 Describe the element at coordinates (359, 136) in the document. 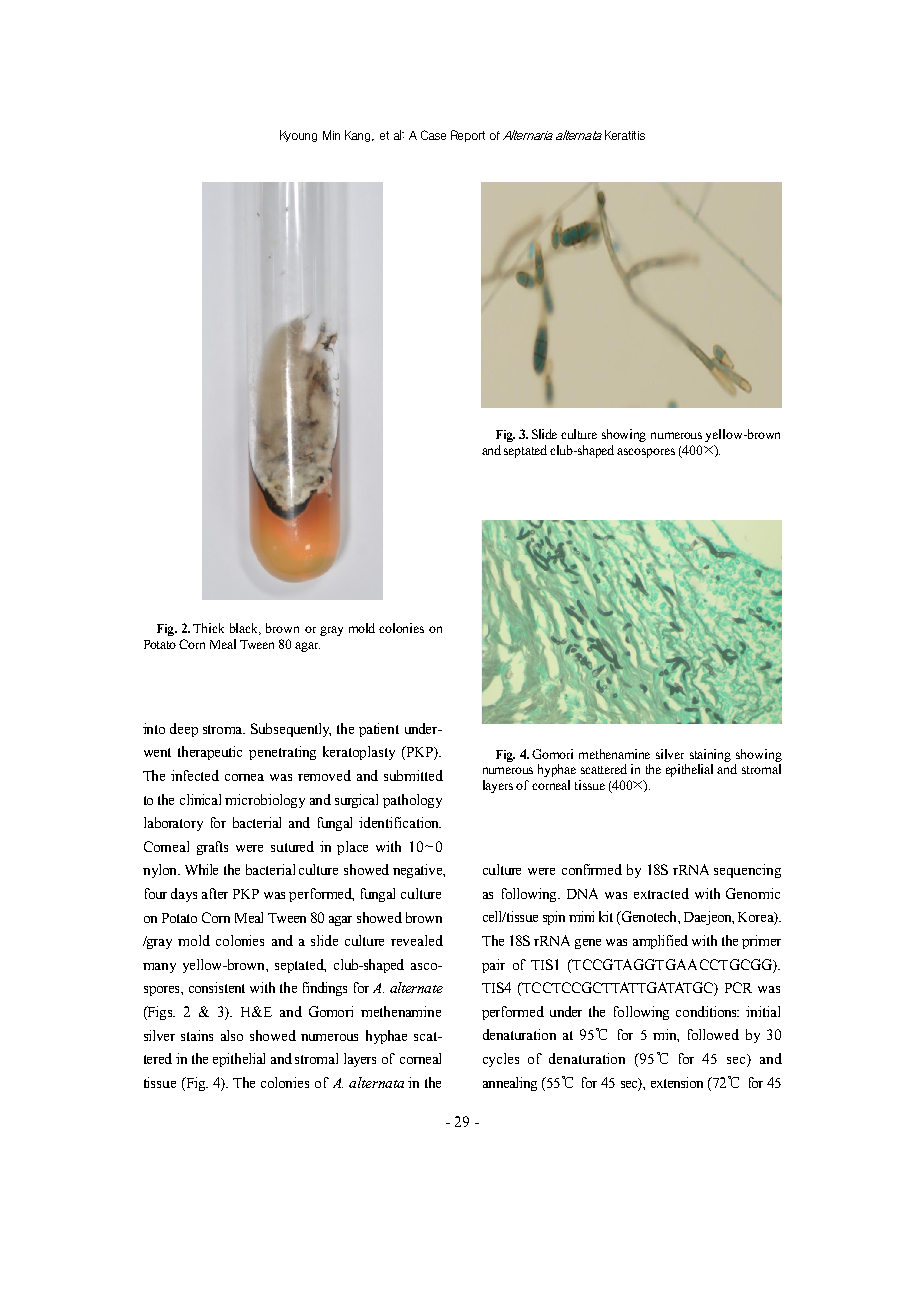

I see `Kang` at that location.
